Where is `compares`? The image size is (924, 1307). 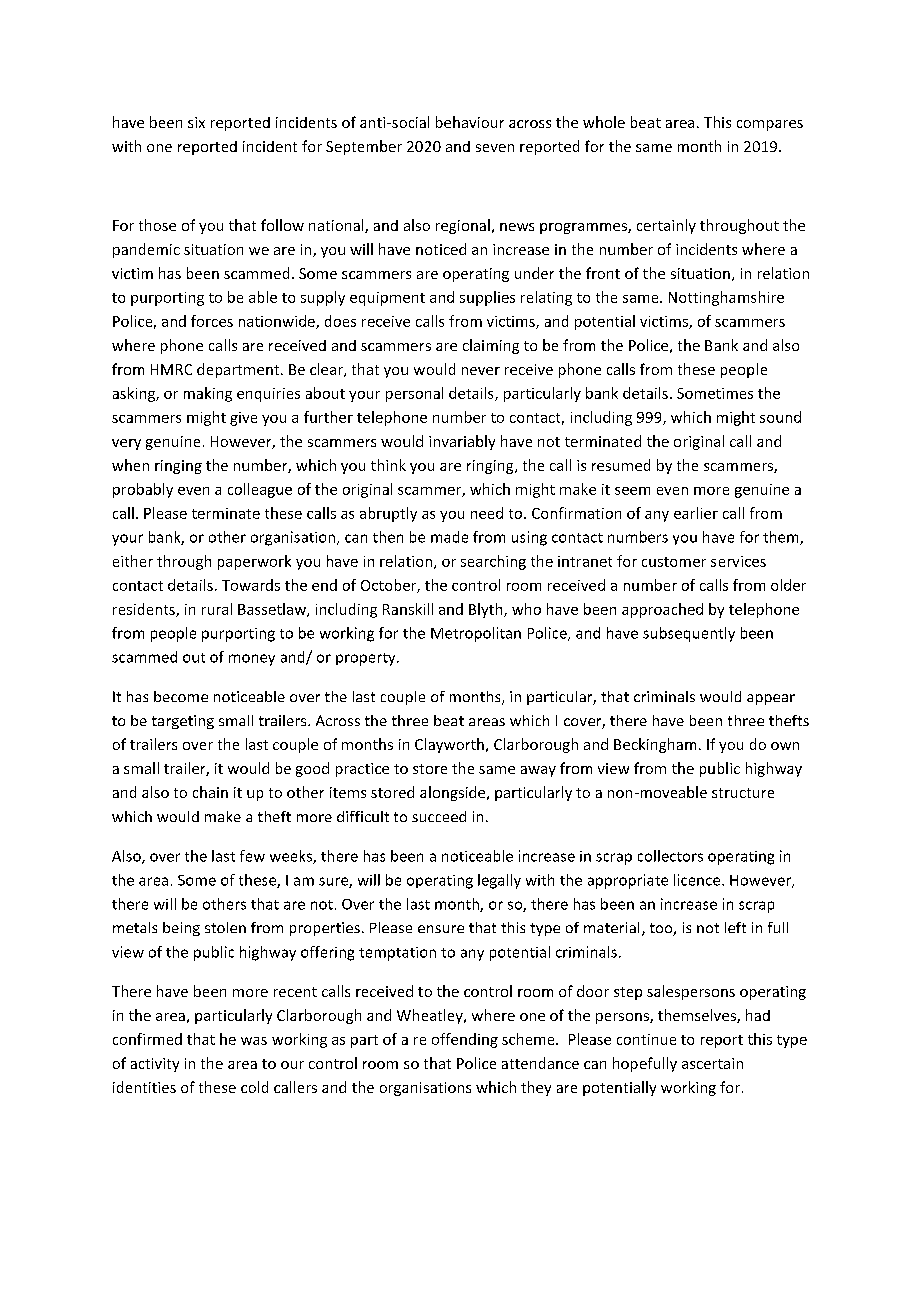 compares is located at coordinates (770, 125).
